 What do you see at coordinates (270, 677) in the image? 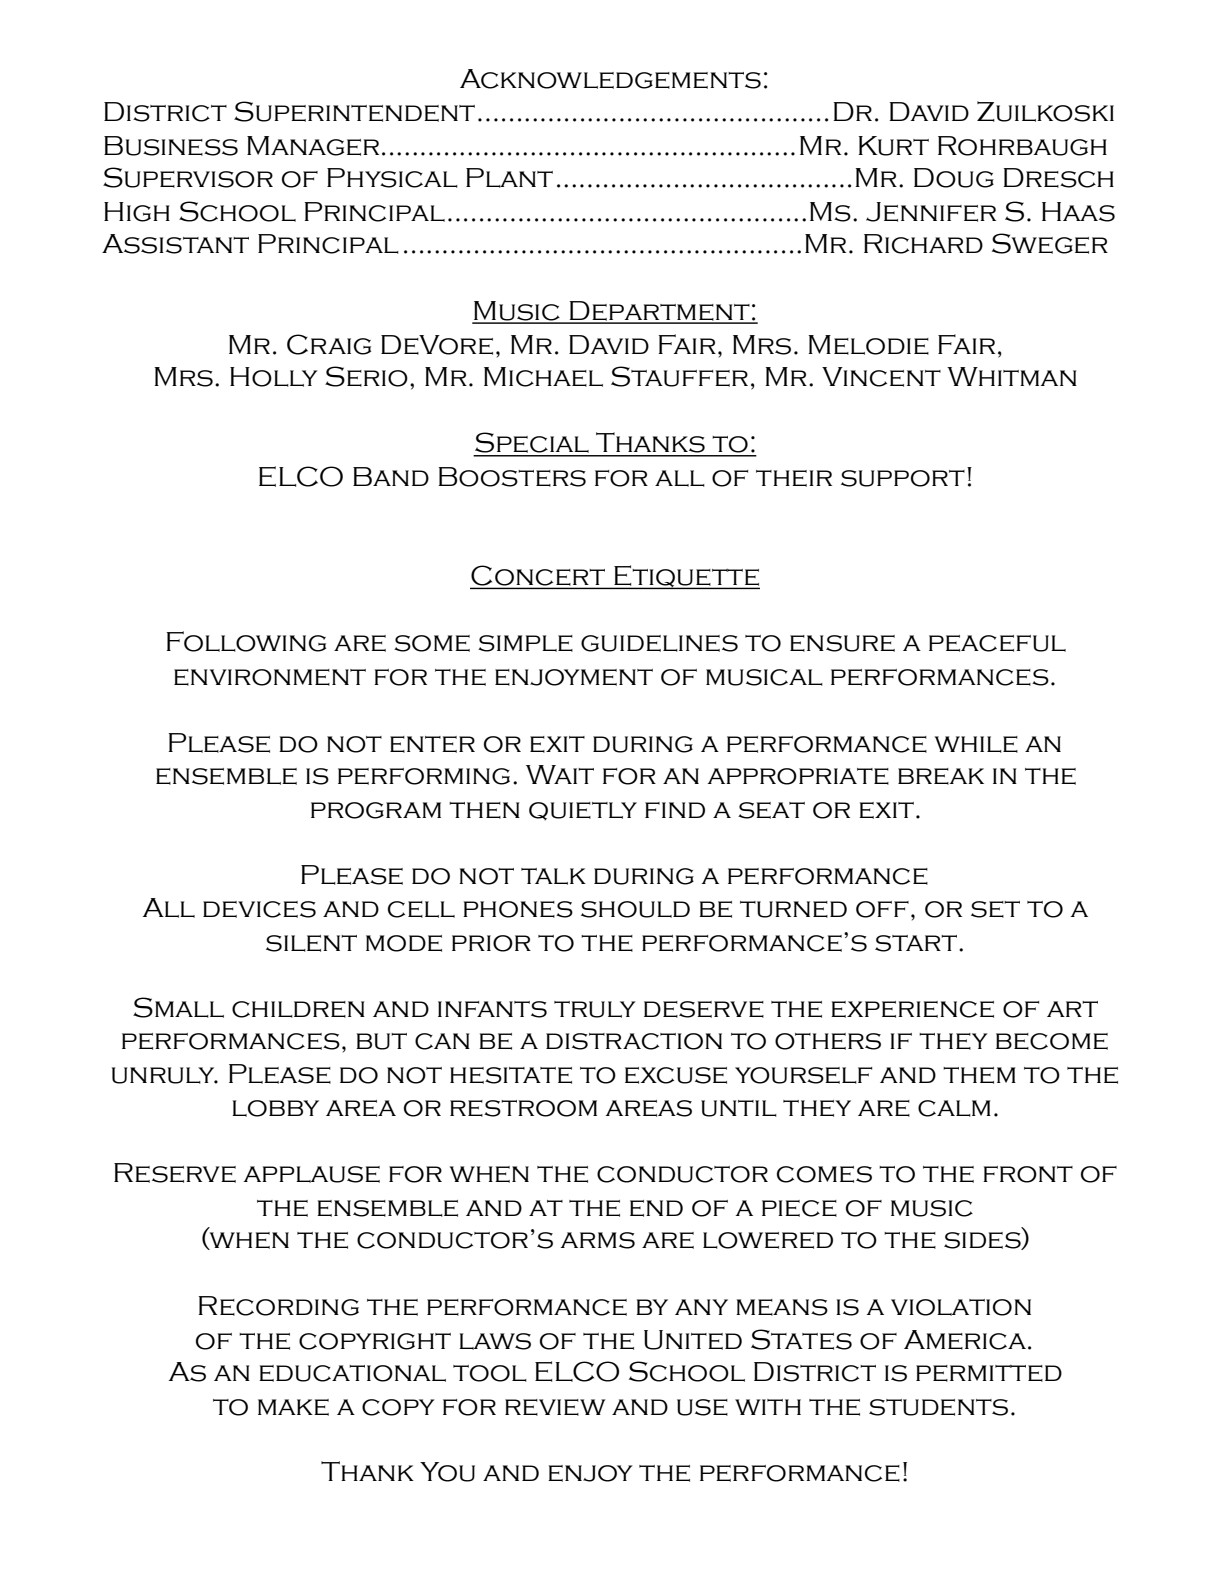
I see `environment` at bounding box center [270, 677].
